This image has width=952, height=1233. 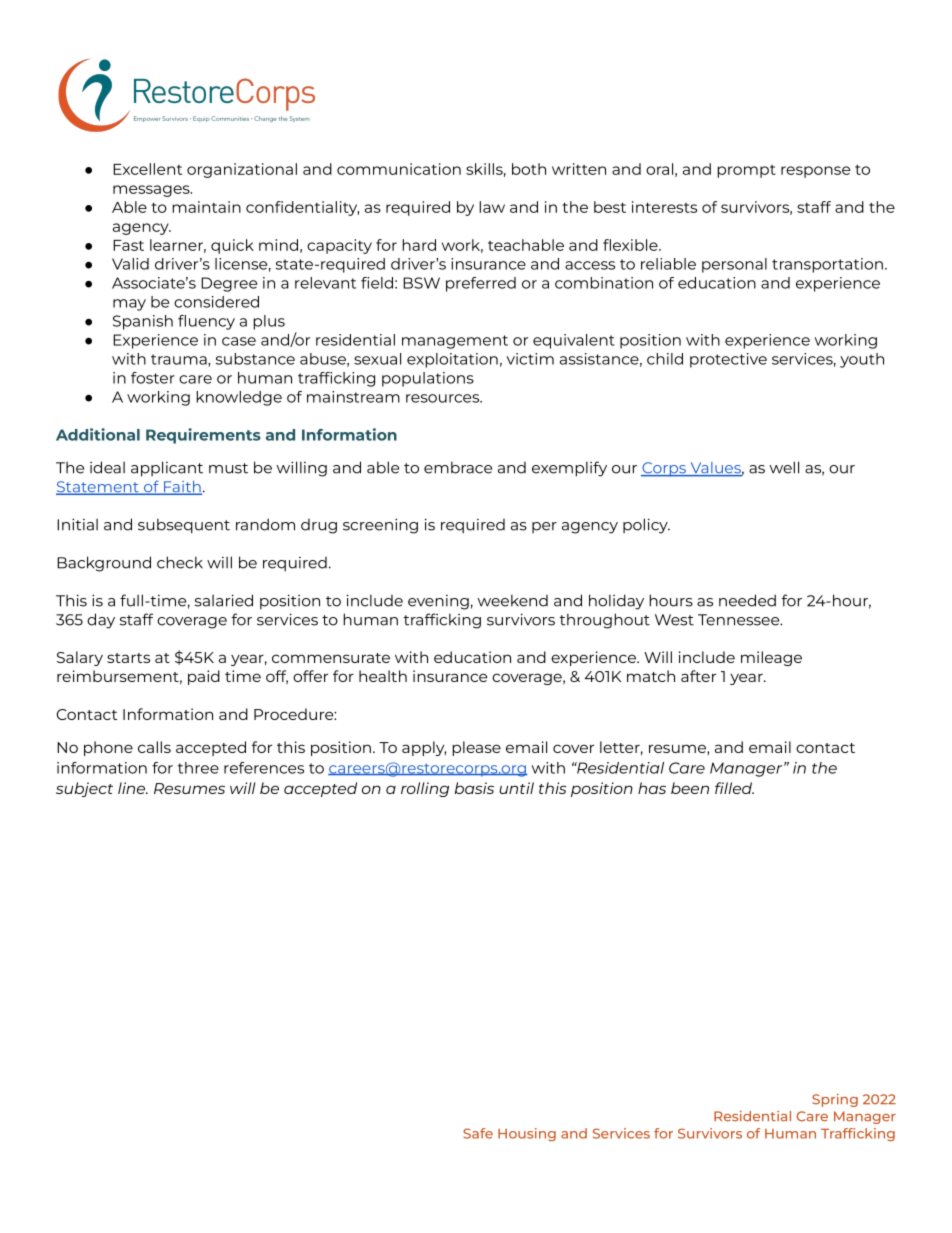 What do you see at coordinates (128, 658) in the image?
I see `starts` at bounding box center [128, 658].
